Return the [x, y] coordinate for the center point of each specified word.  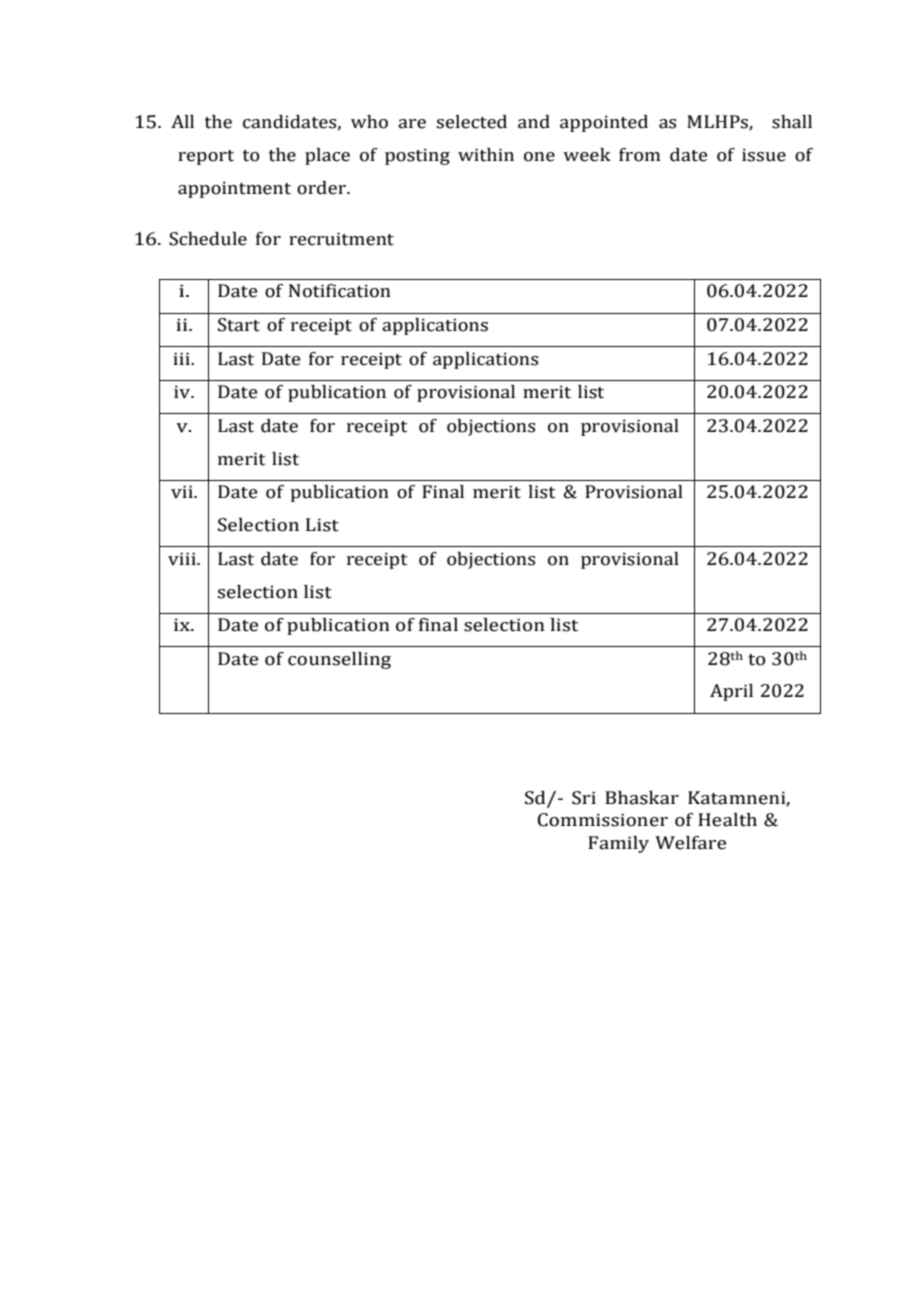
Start [239, 325]
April [731, 692]
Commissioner [602, 820]
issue [764, 155]
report [206, 157]
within [486, 155]
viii [183, 559]
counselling [339, 660]
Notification [340, 291]
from [639, 155]
